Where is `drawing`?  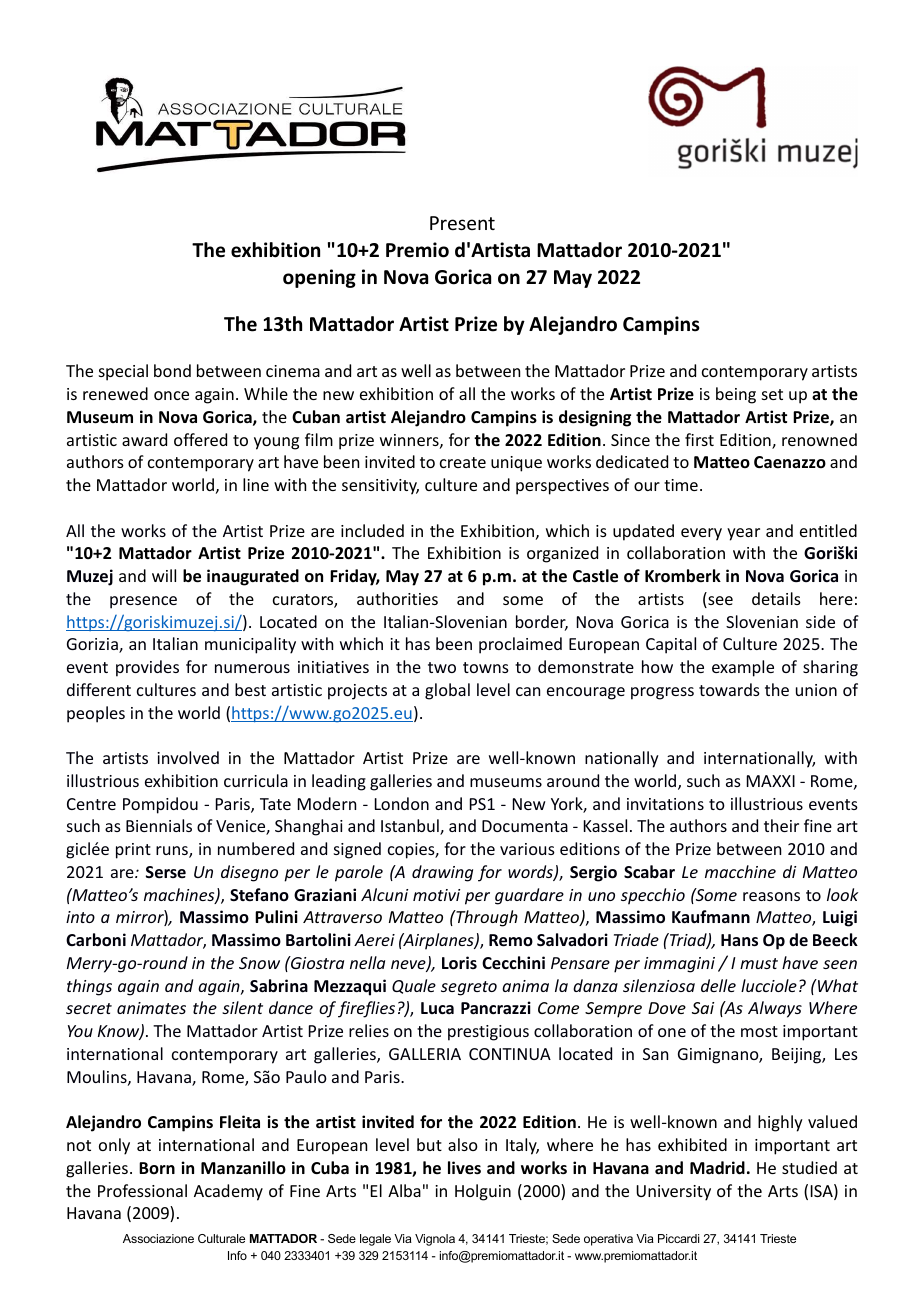 drawing is located at coordinates (442, 873).
